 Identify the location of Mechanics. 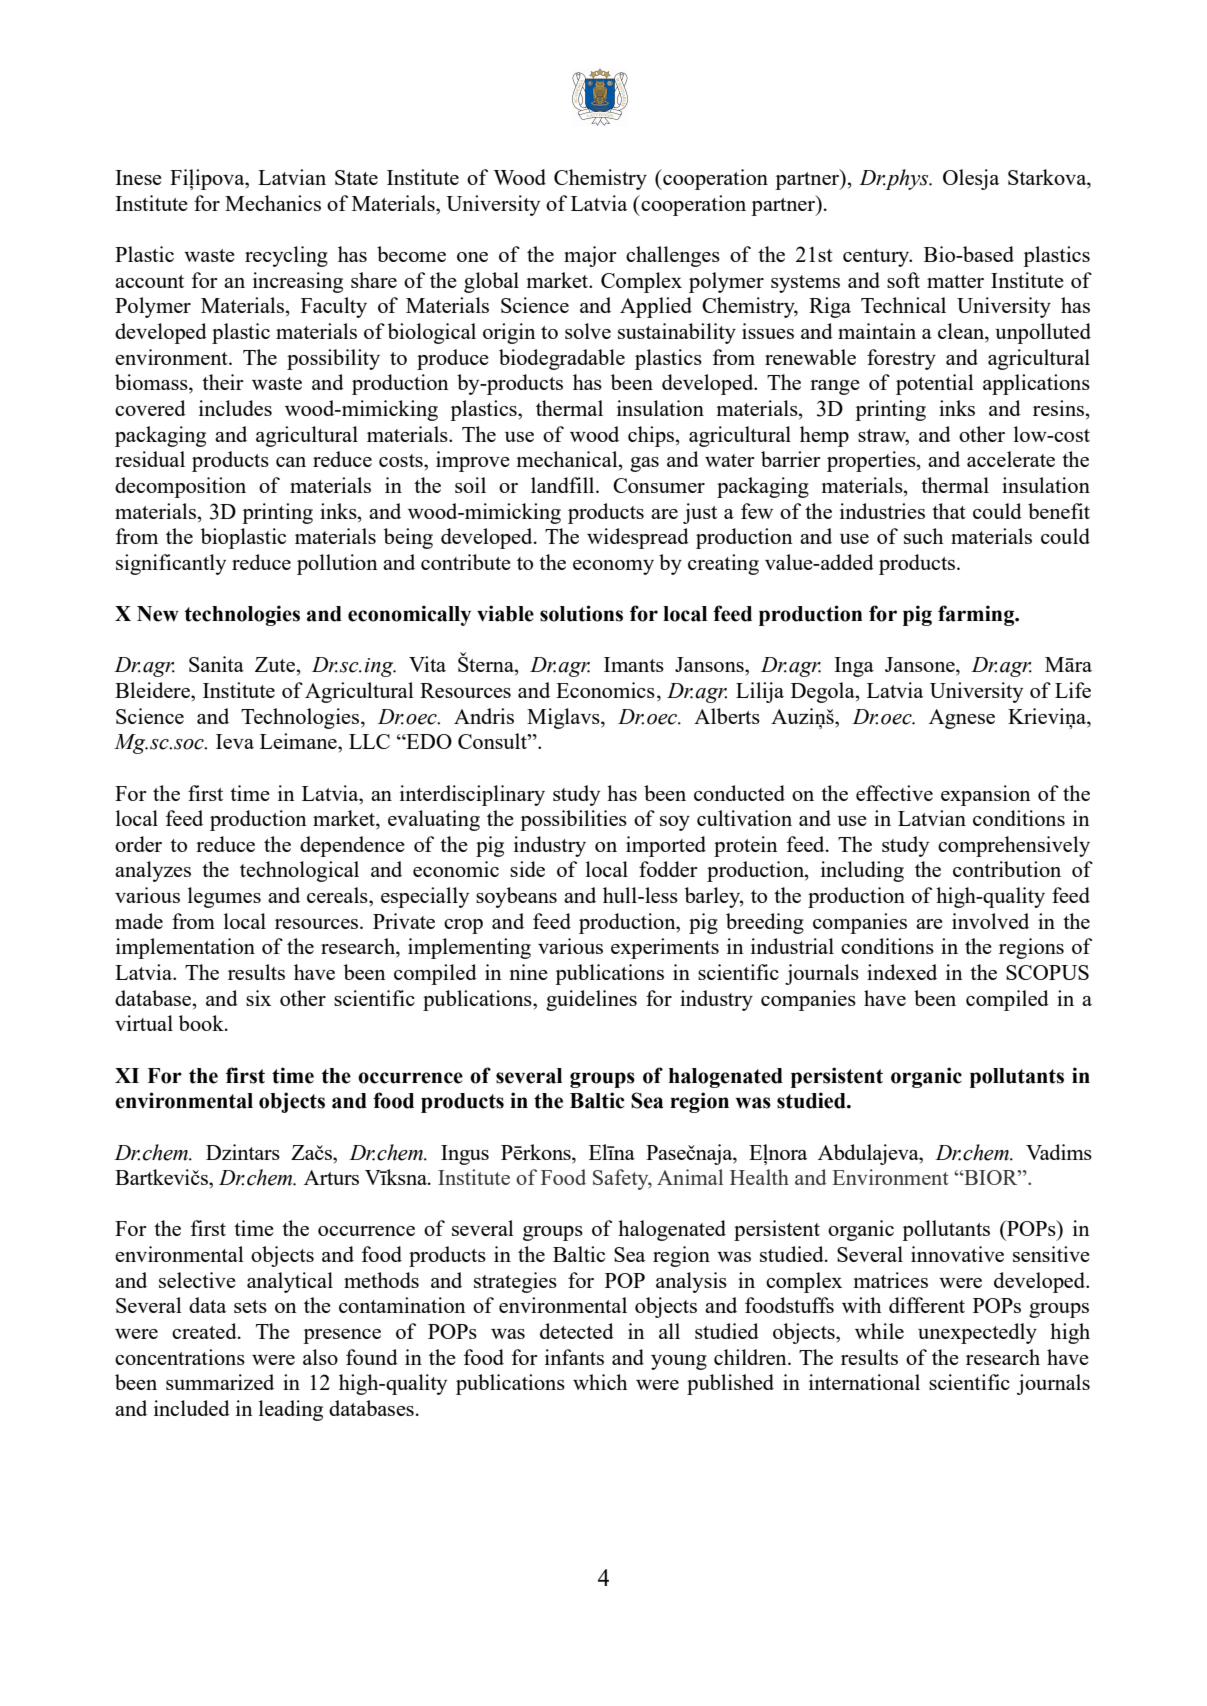
(273, 203).
